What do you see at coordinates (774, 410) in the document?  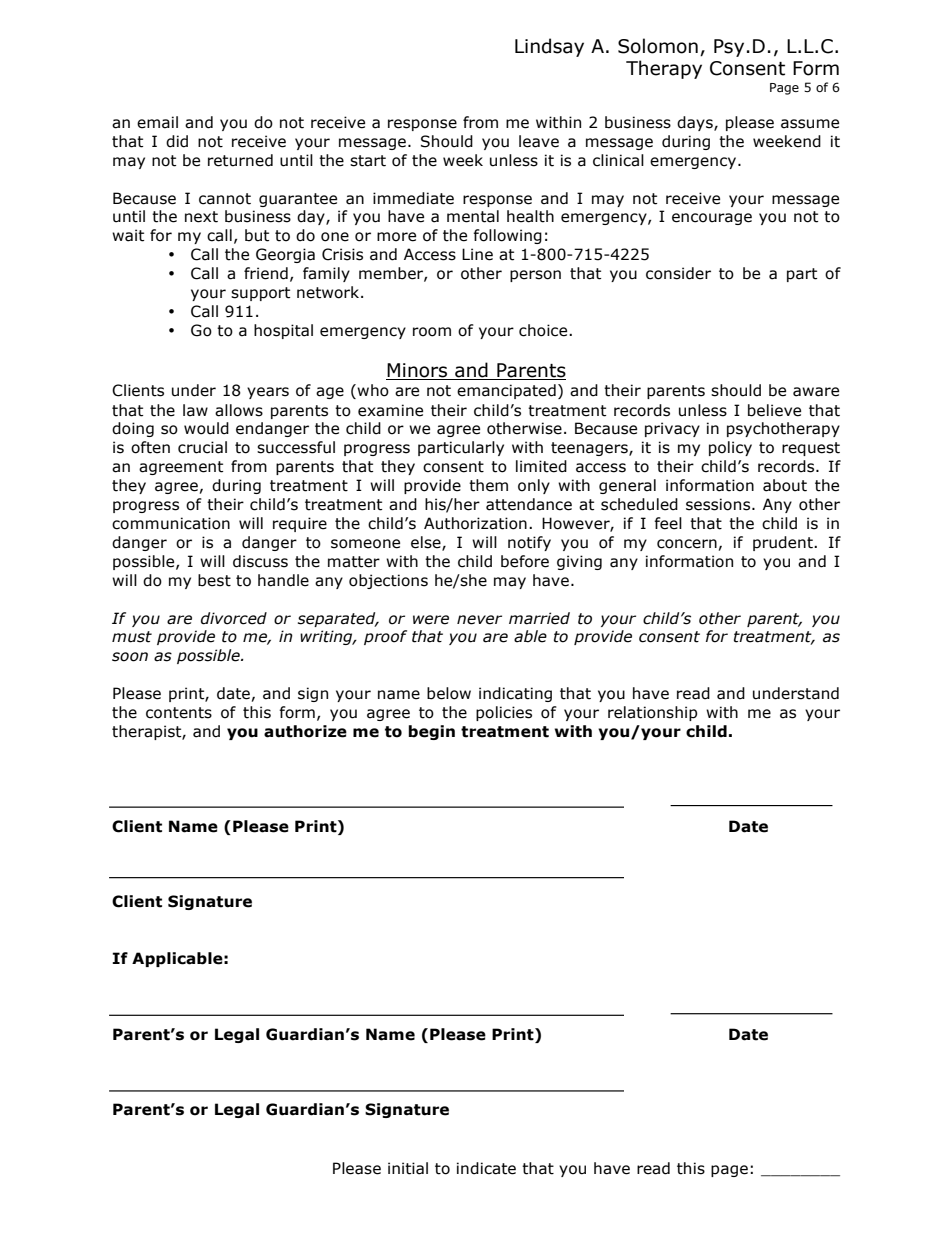 I see `believe` at bounding box center [774, 410].
